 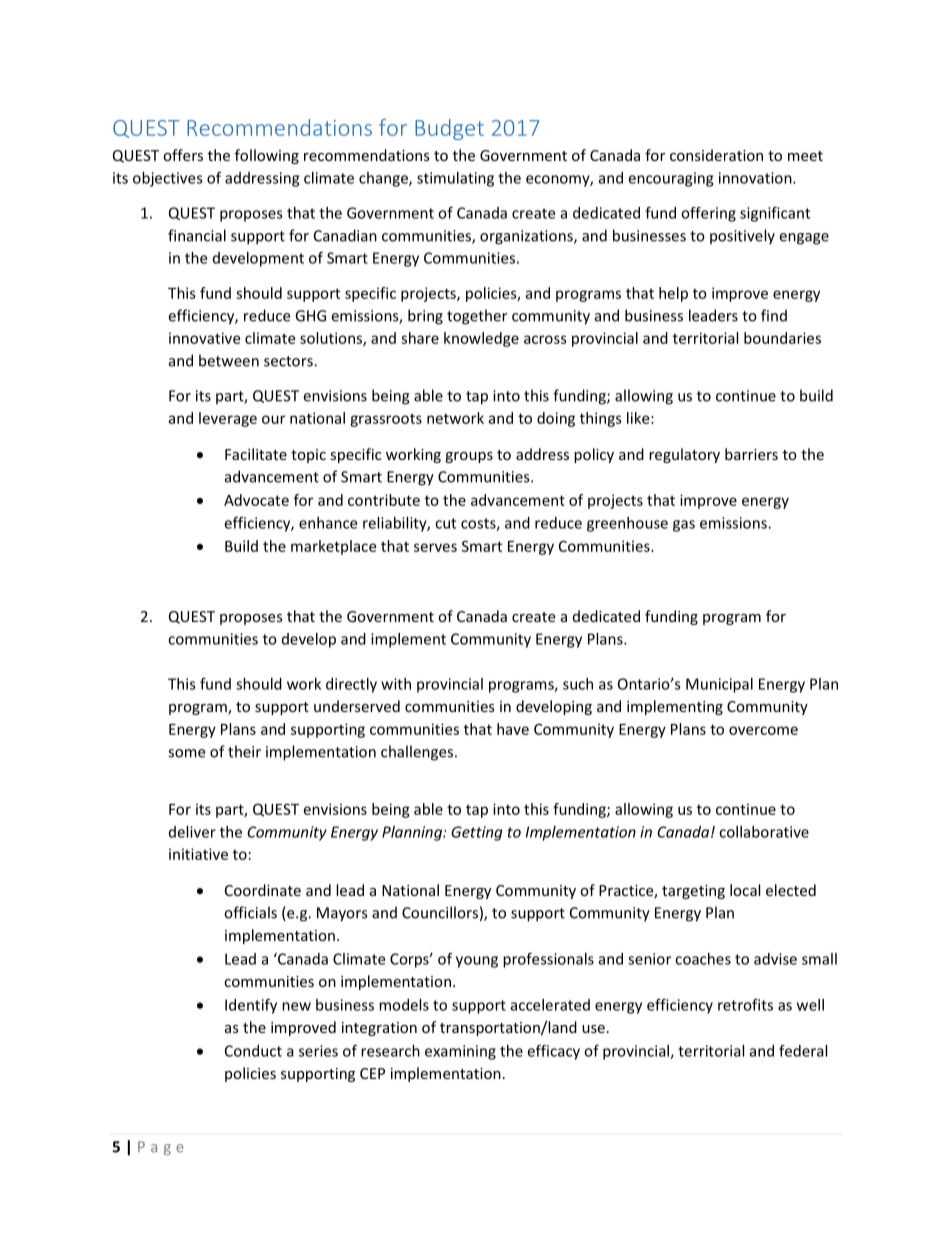 I want to click on collaborative, so click(x=764, y=832).
